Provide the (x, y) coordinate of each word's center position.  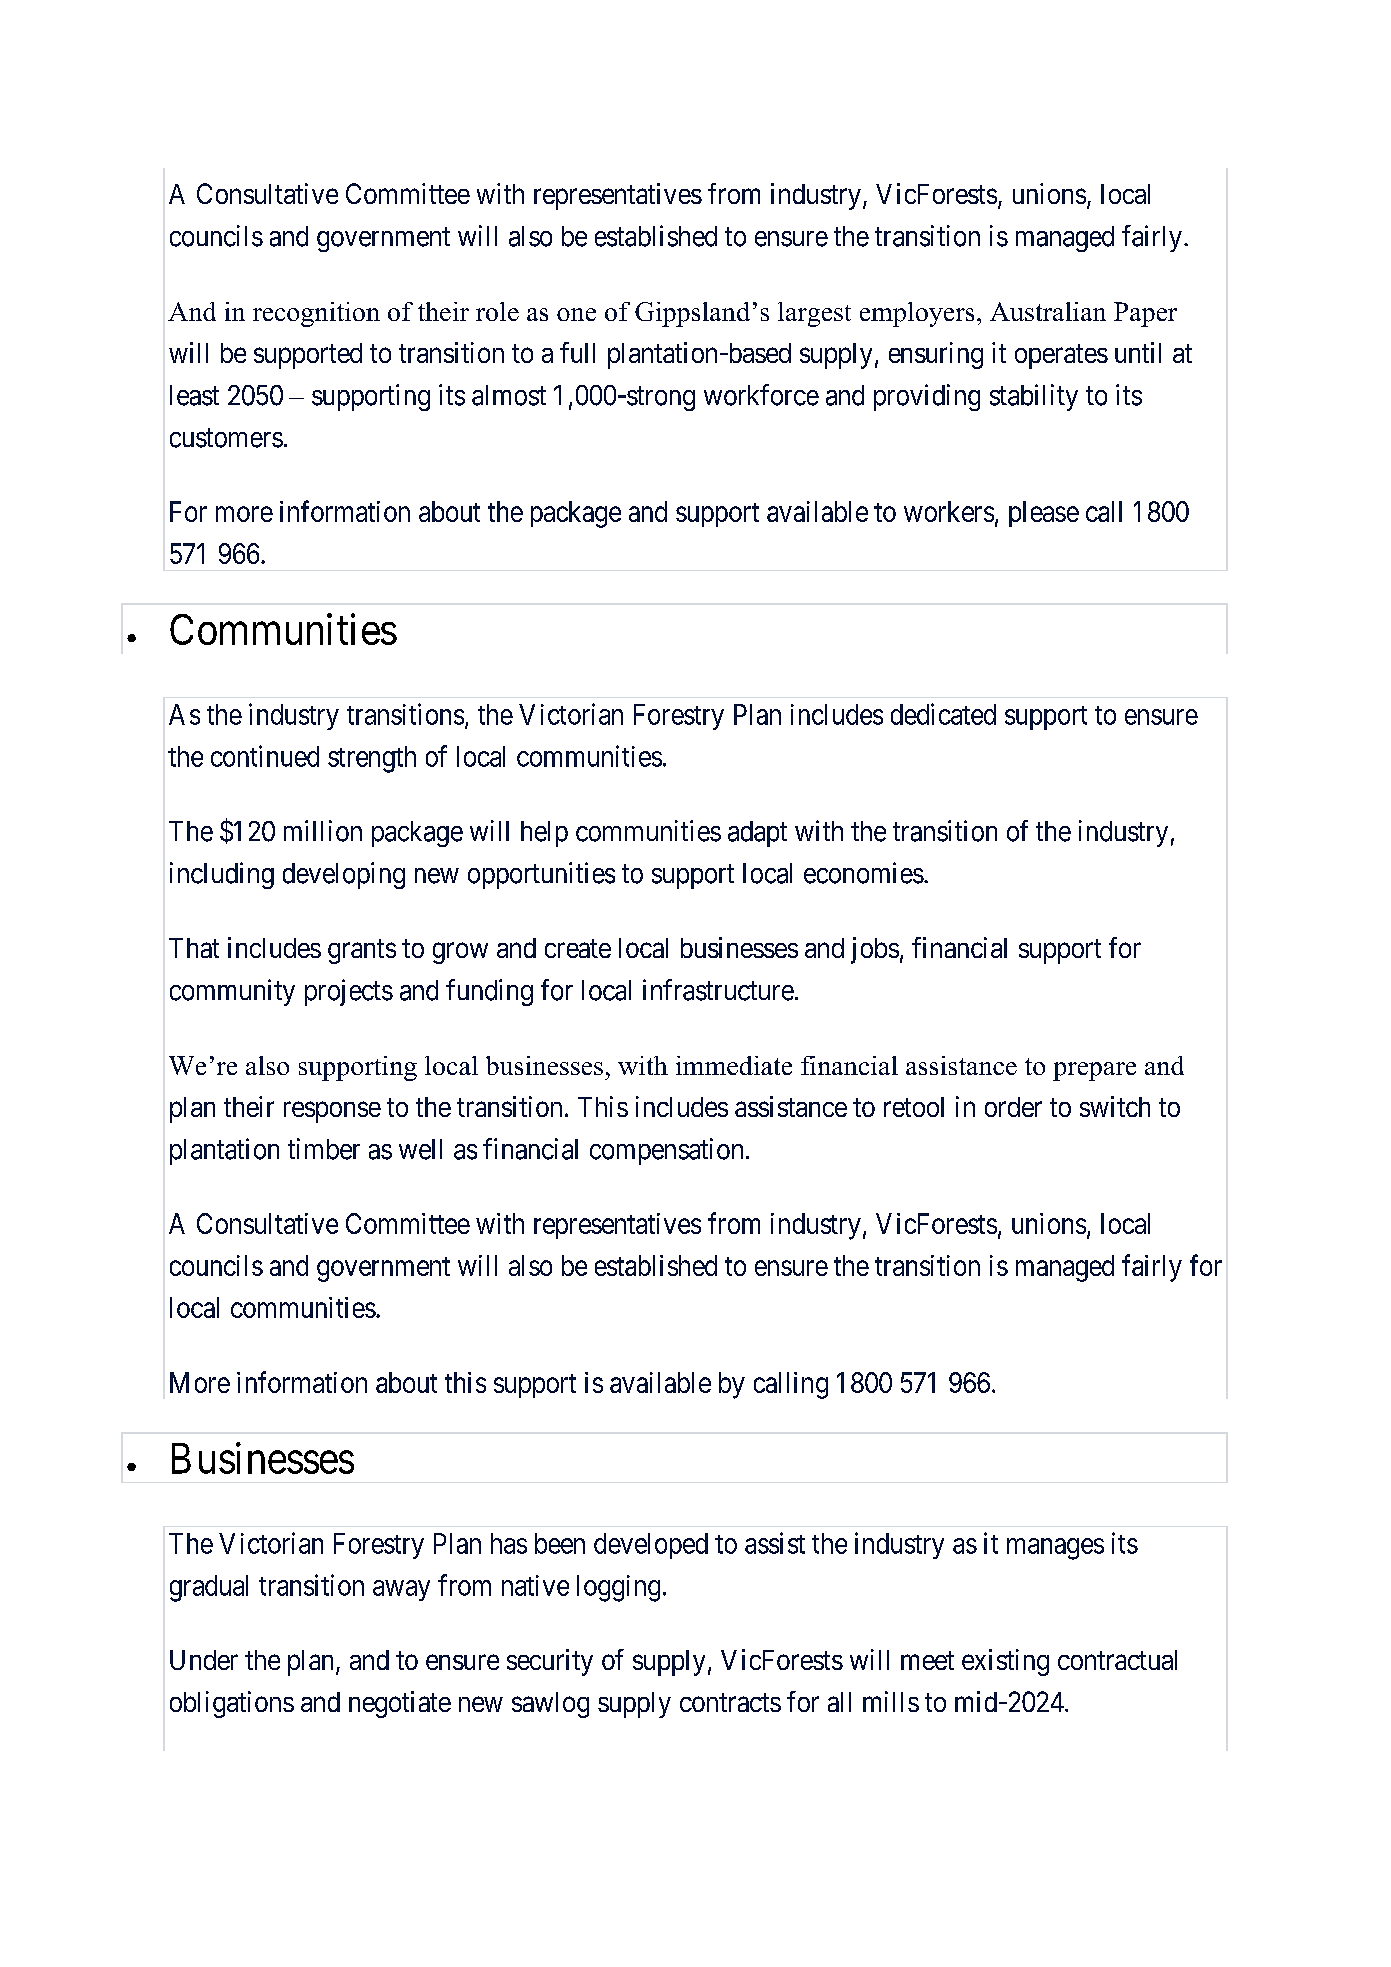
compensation (666, 1151)
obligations (232, 1704)
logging (618, 1588)
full (577, 352)
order (1013, 1107)
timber (324, 1149)
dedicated (943, 714)
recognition (316, 314)
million (323, 831)
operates (1061, 356)
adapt (757, 834)
